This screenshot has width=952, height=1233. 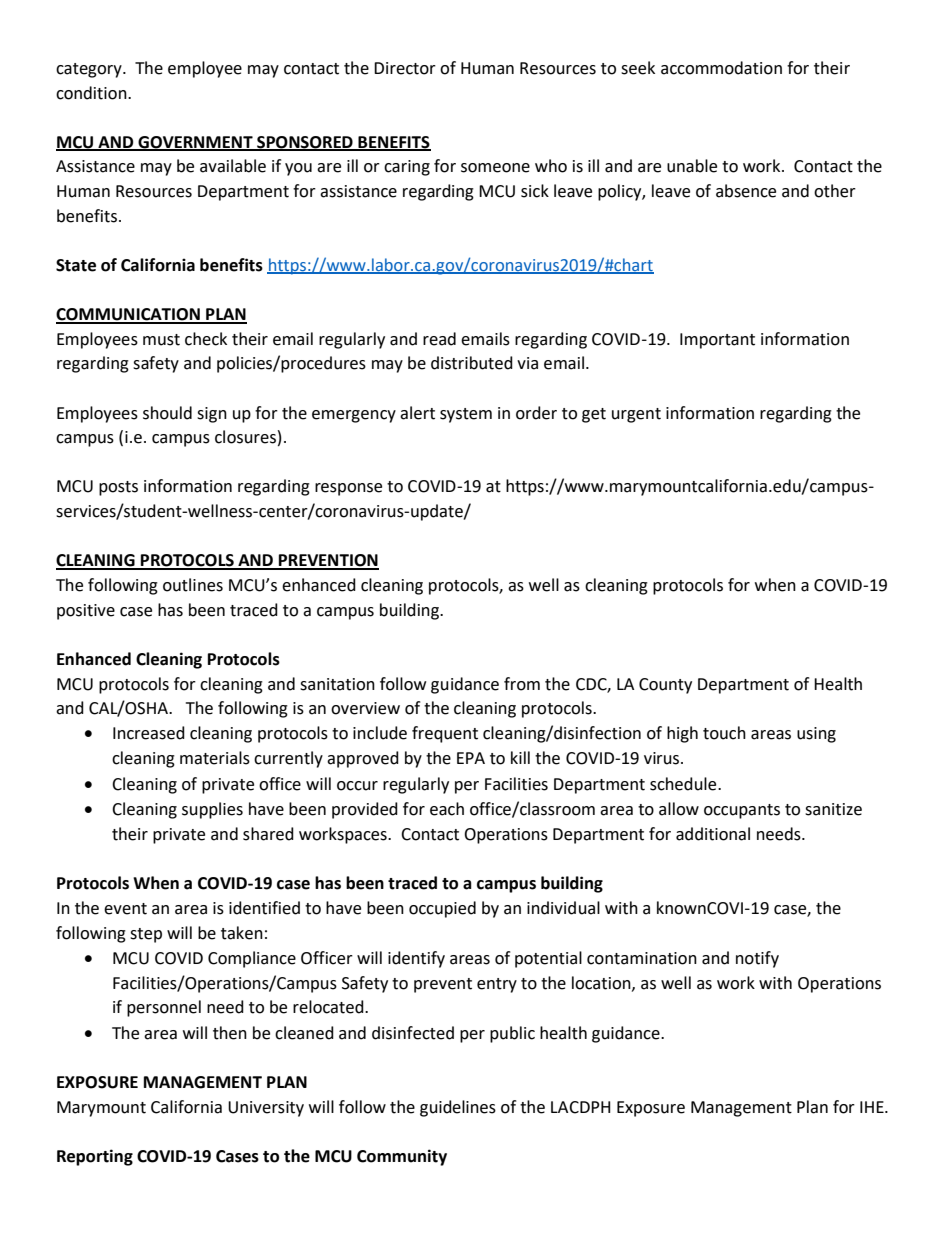 I want to click on from, so click(x=522, y=684).
